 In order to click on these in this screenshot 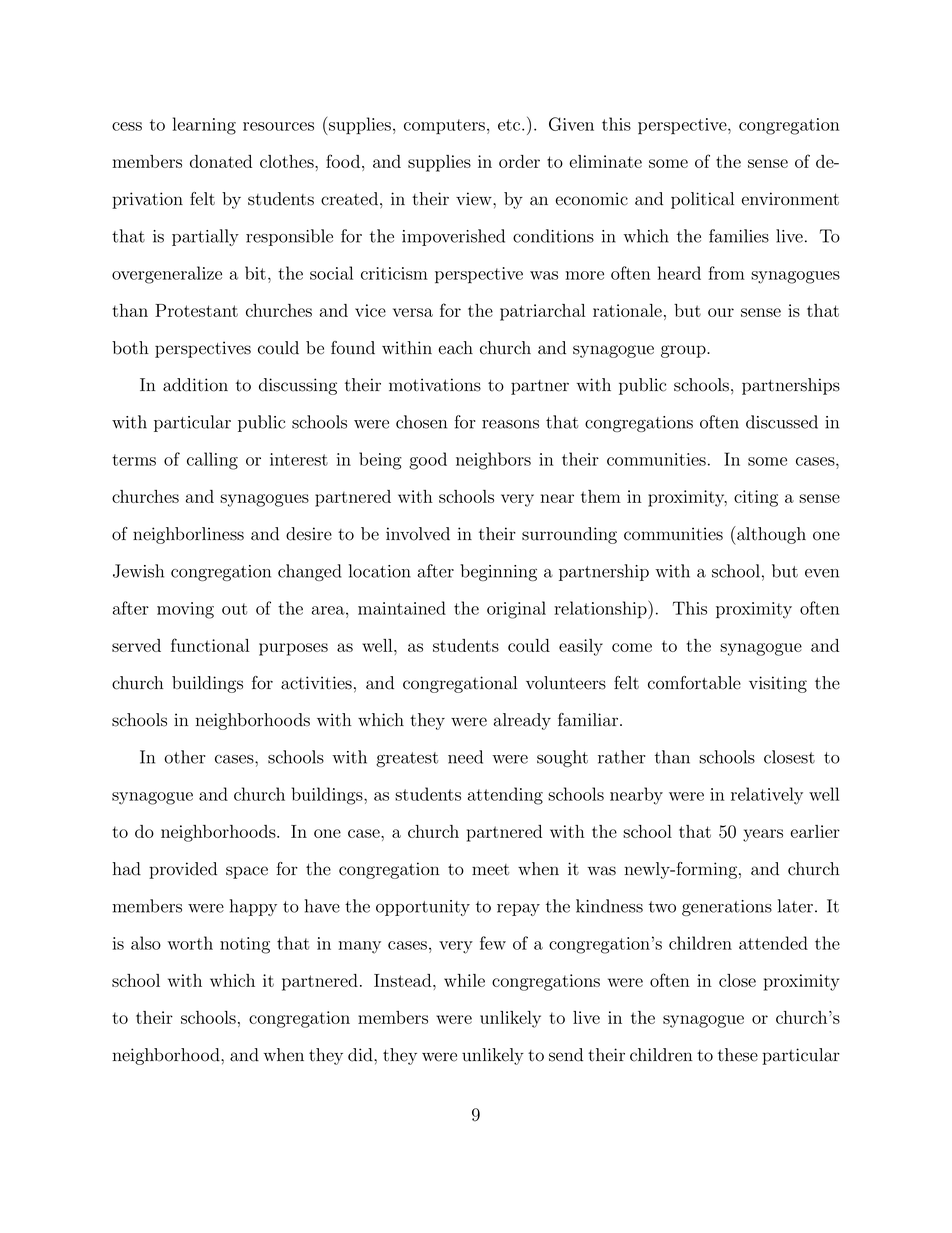, I will do `click(738, 1055)`.
